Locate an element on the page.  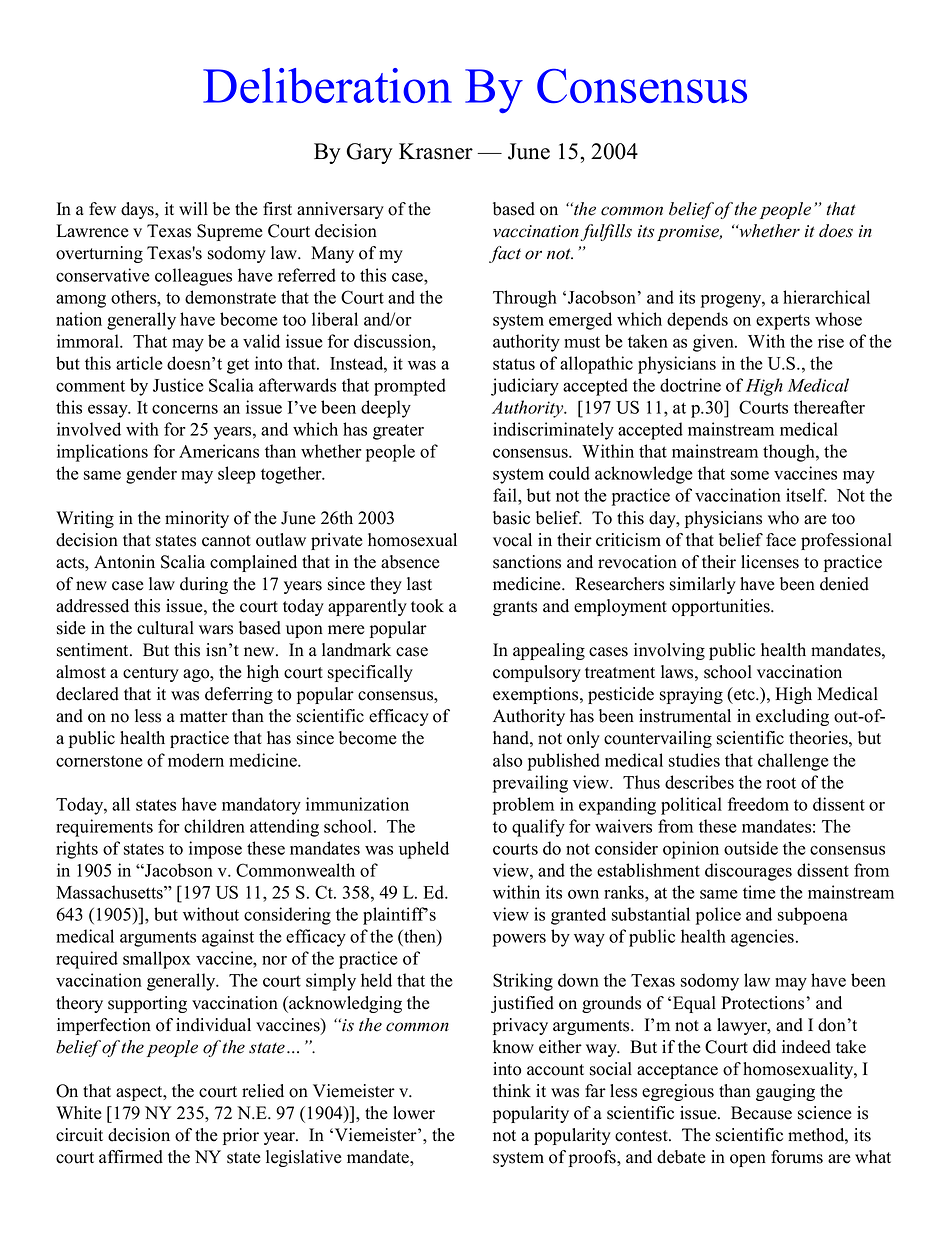
rise is located at coordinates (831, 341).
